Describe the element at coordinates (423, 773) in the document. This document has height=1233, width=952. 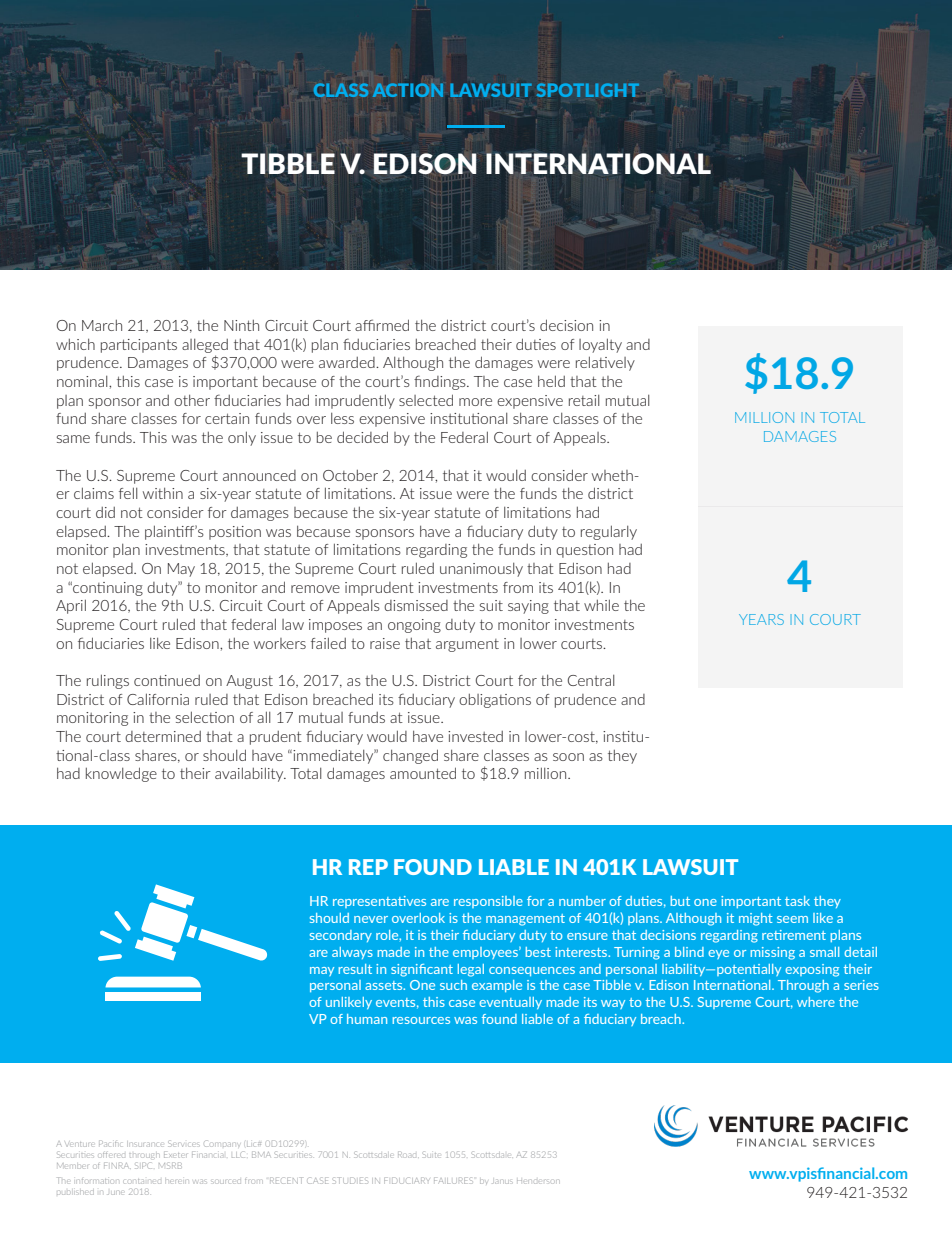
I see `amounted` at that location.
